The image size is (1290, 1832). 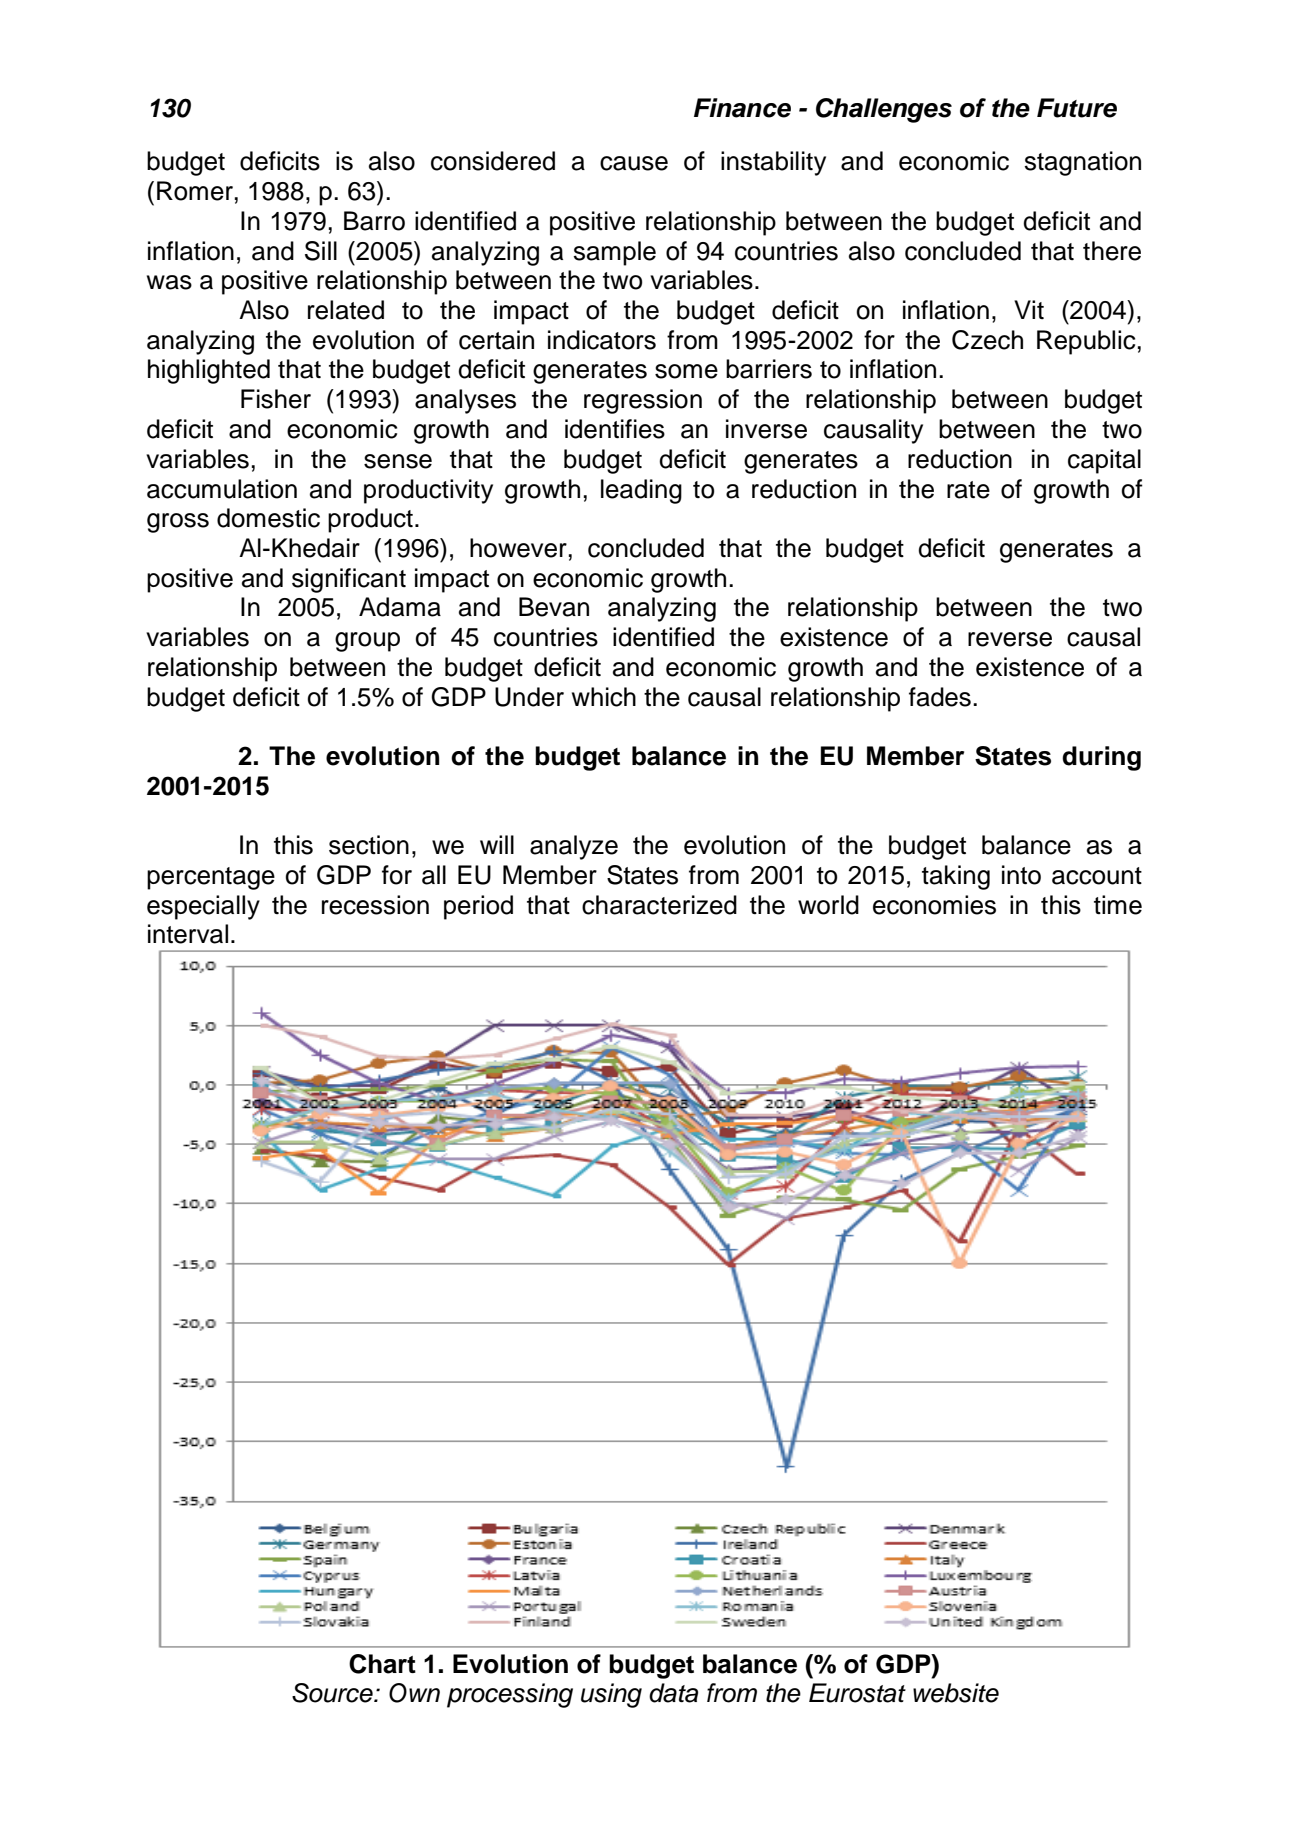 I want to click on data, so click(x=673, y=1693).
